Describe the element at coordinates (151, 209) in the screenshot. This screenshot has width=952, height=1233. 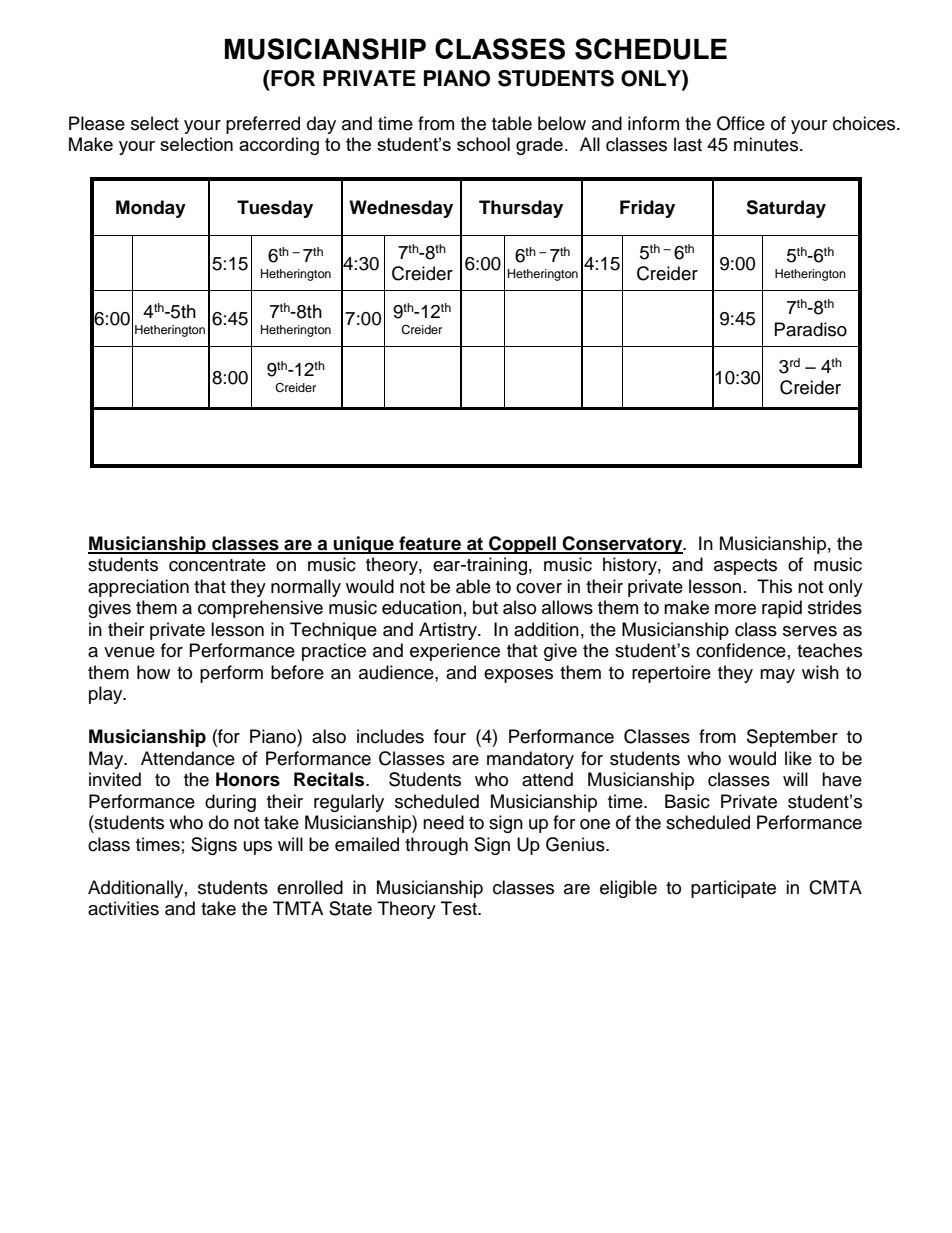
I see `Monday` at that location.
